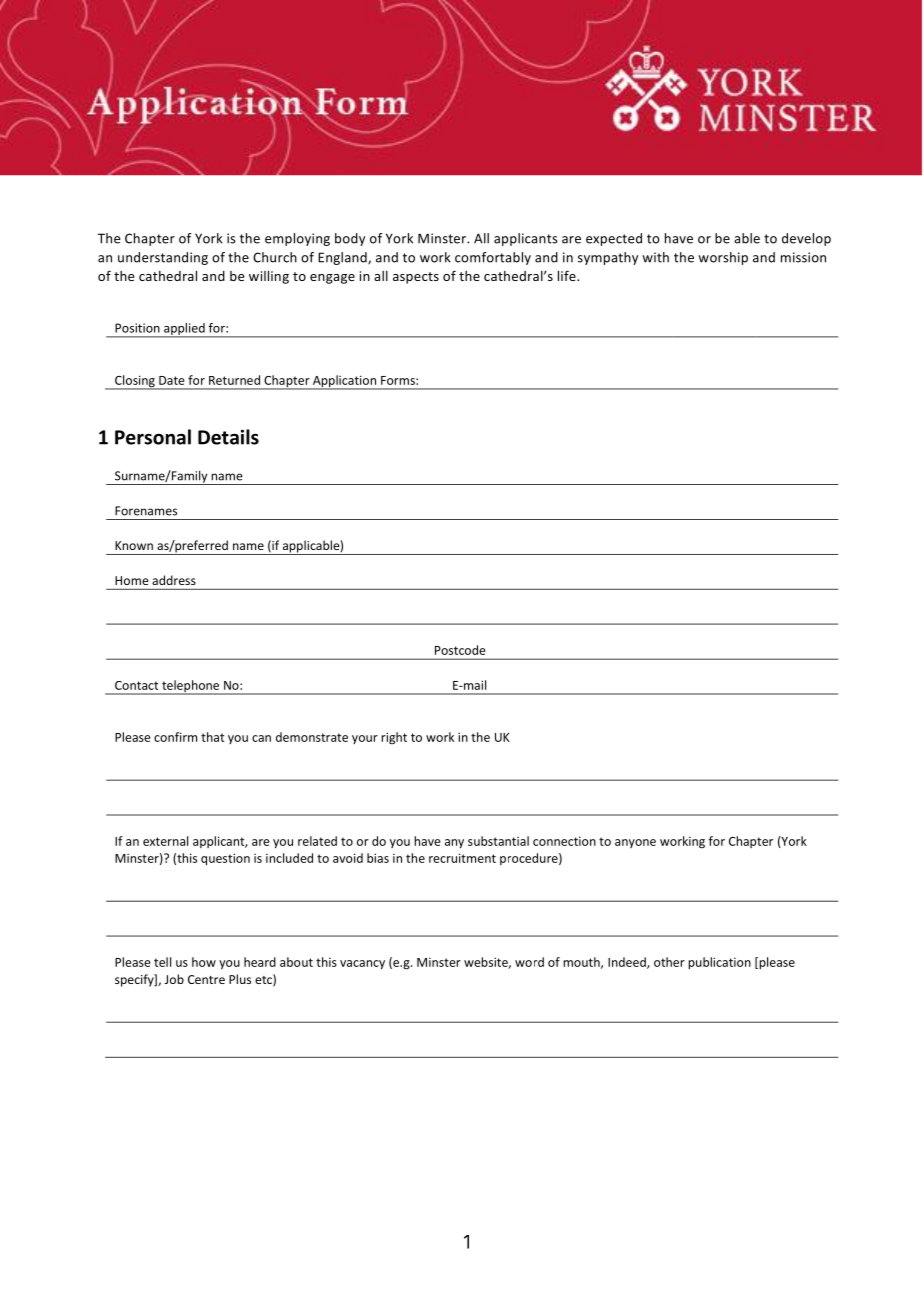 This screenshot has height=1308, width=924. I want to click on life, so click(568, 275).
